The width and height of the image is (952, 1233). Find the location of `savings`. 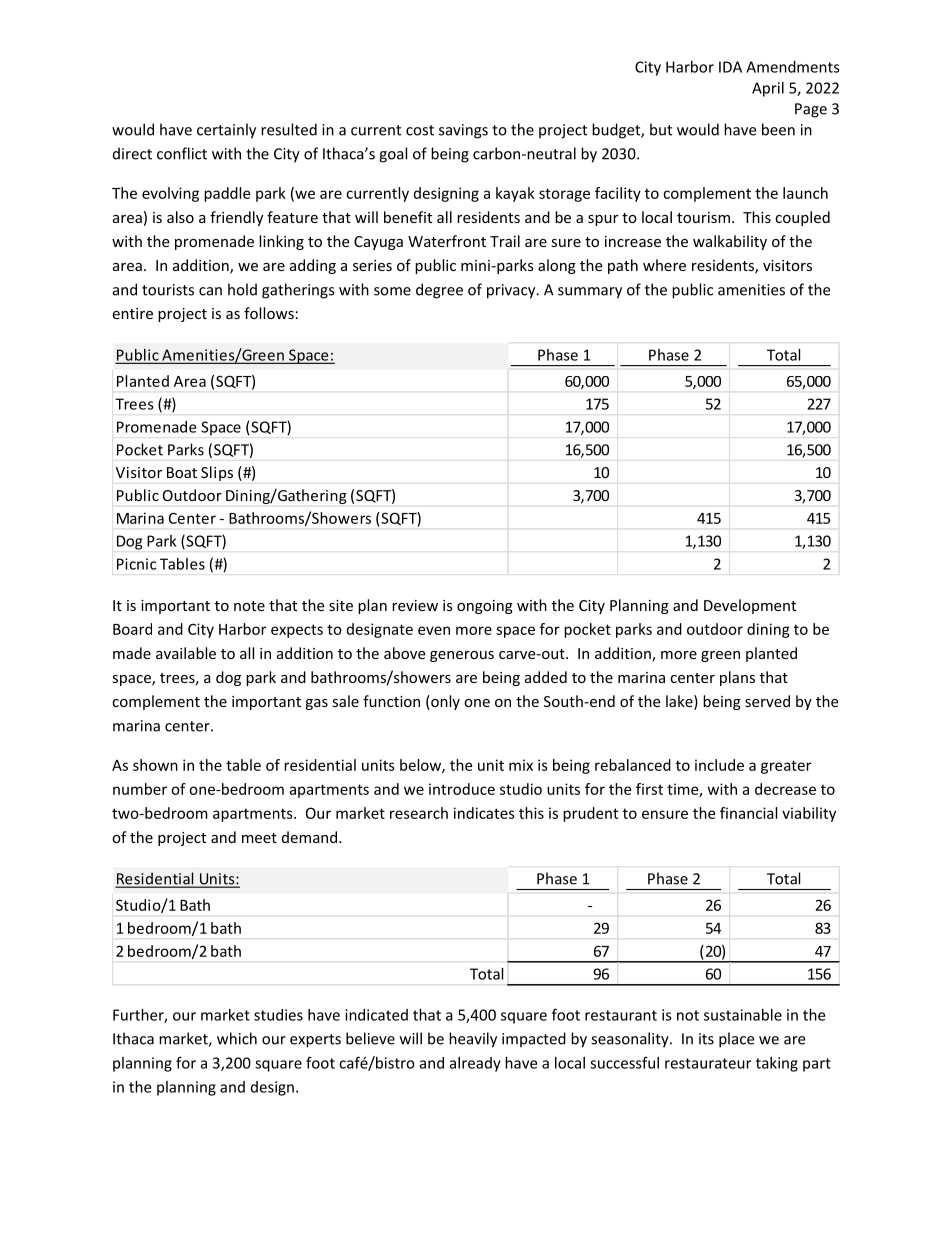

savings is located at coordinates (463, 131).
